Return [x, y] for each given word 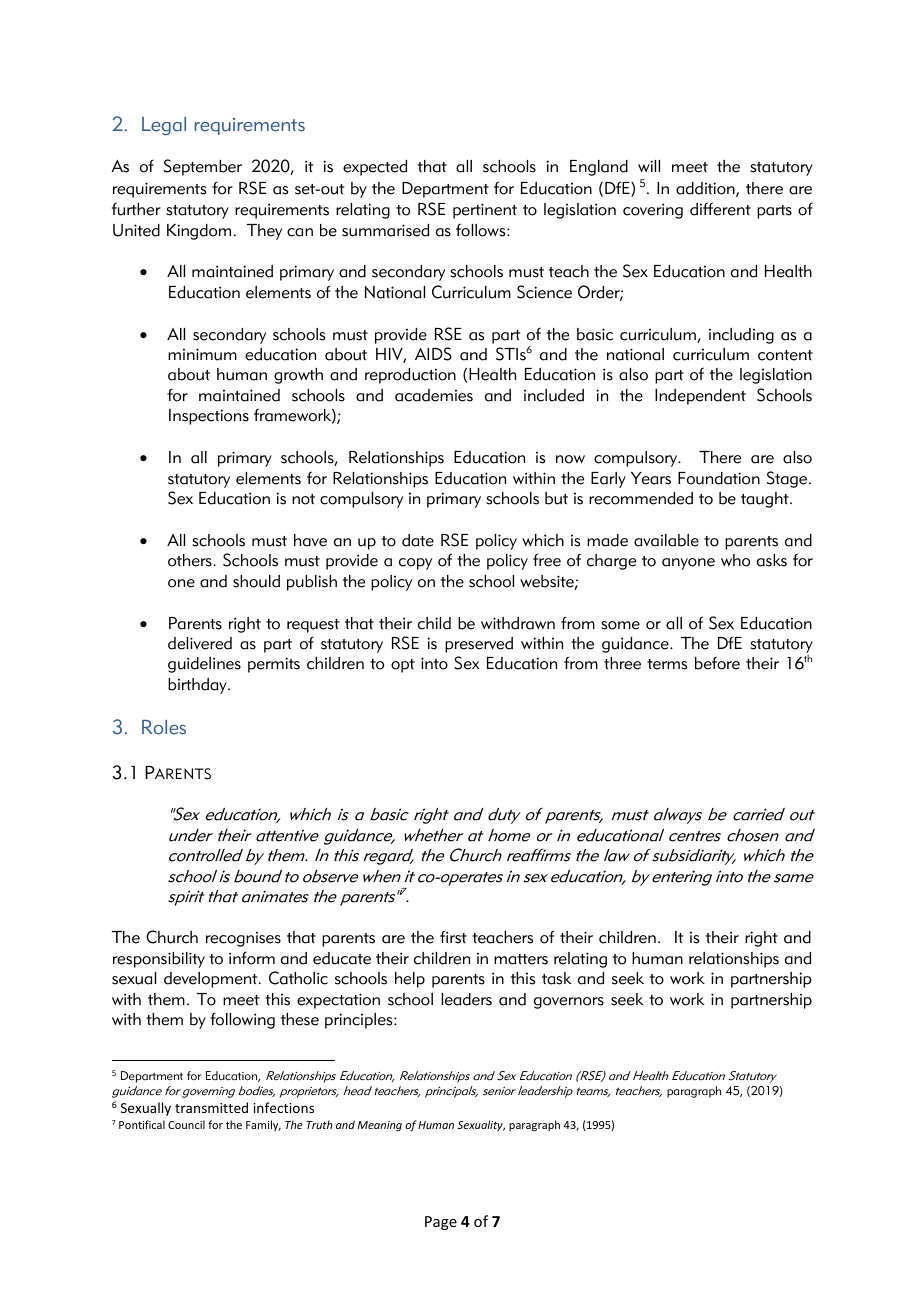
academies [434, 395]
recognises [243, 939]
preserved [479, 645]
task [556, 978]
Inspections [209, 417]
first [453, 937]
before [717, 663]
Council [186, 1124]
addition [706, 189]
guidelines [204, 665]
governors [569, 1003]
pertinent [485, 211]
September [203, 167]
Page [441, 1223]
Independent [700, 397]
